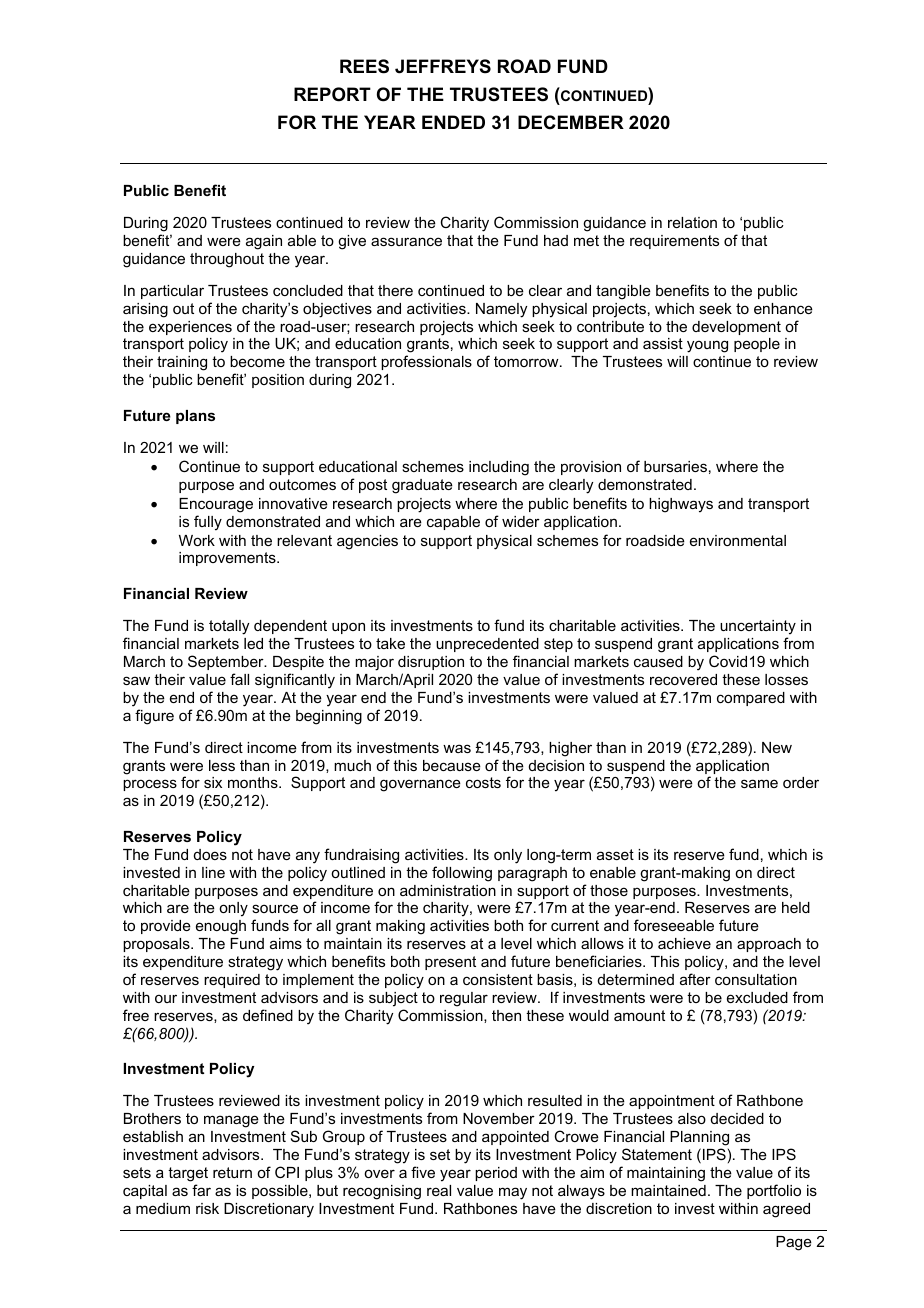  I want to click on portfolio, so click(774, 1191).
